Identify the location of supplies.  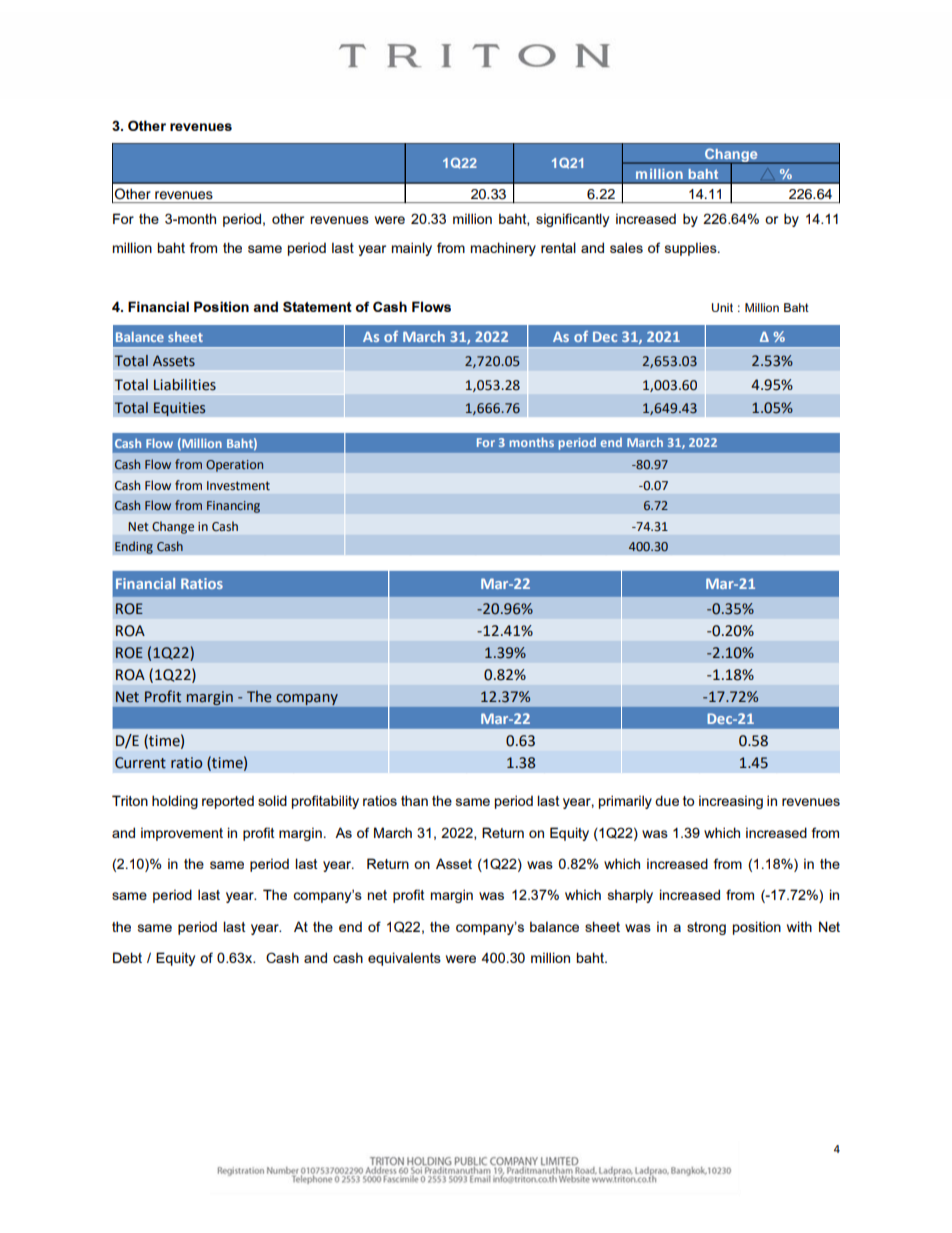
(692, 249).
